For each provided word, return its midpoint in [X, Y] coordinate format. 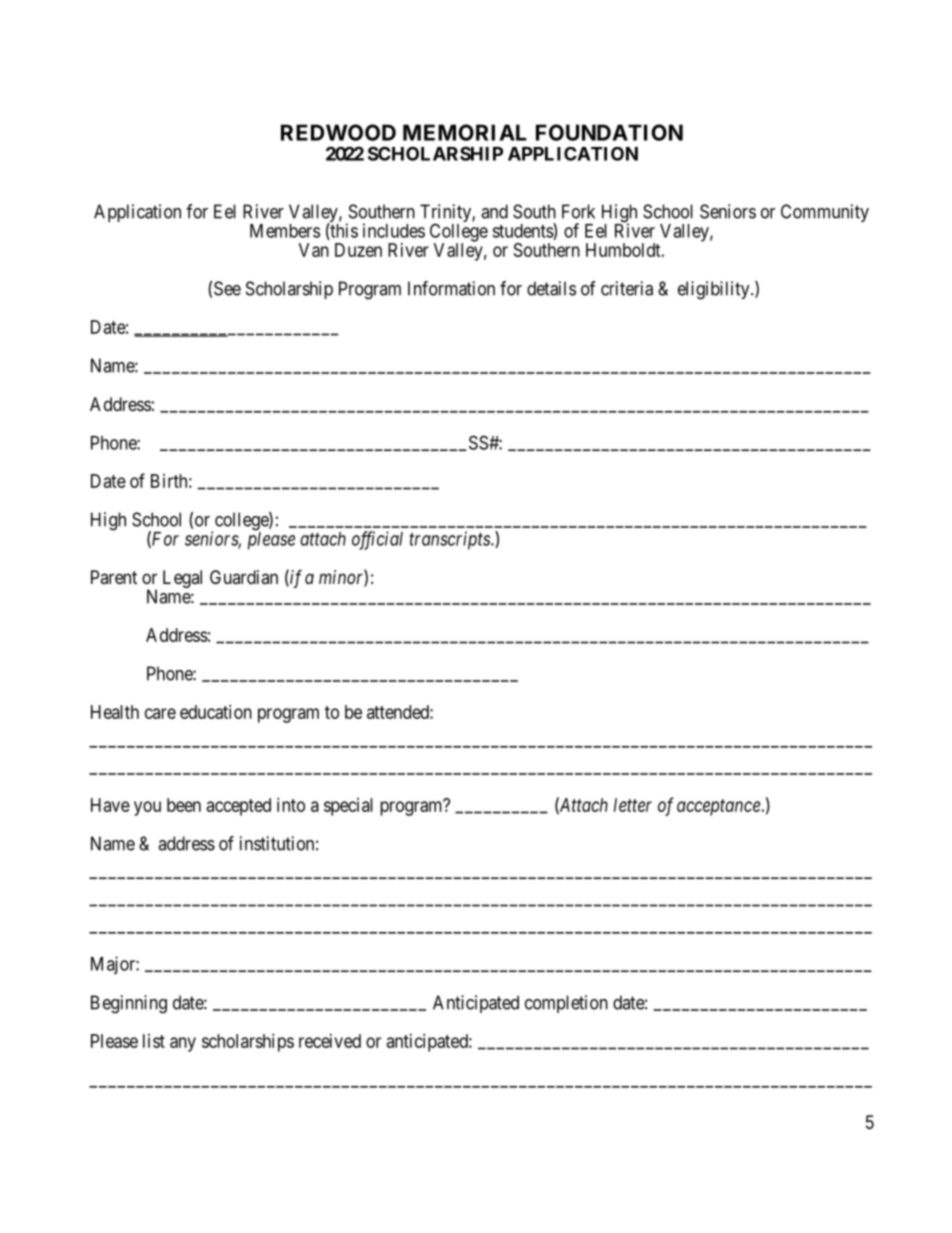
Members [285, 231]
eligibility [715, 290]
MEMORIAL [465, 132]
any [183, 1044]
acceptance [718, 807]
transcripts [450, 540]
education [216, 712]
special [348, 807]
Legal [182, 579]
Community [825, 213]
